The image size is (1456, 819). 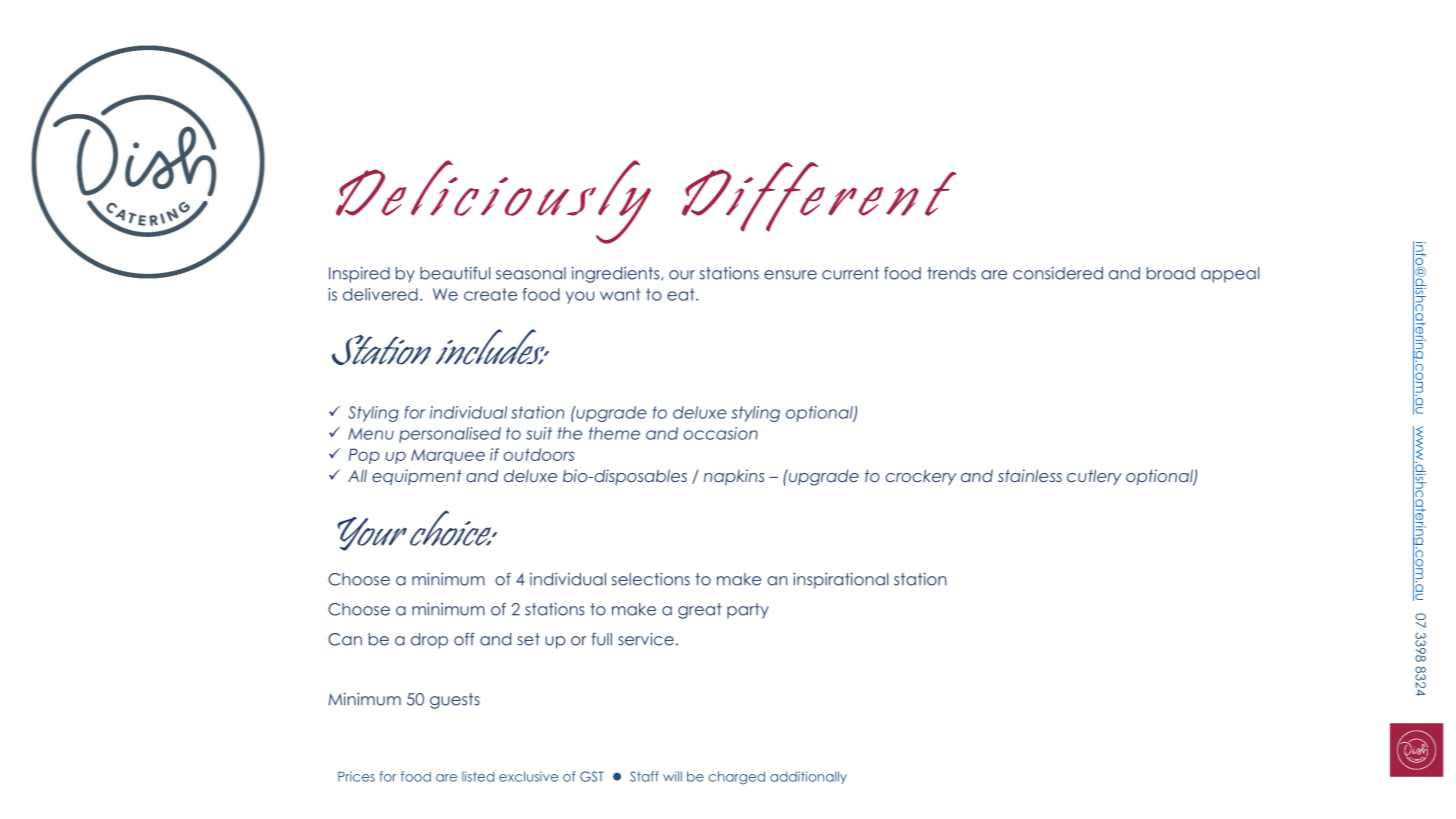 I want to click on additionally, so click(x=808, y=777).
